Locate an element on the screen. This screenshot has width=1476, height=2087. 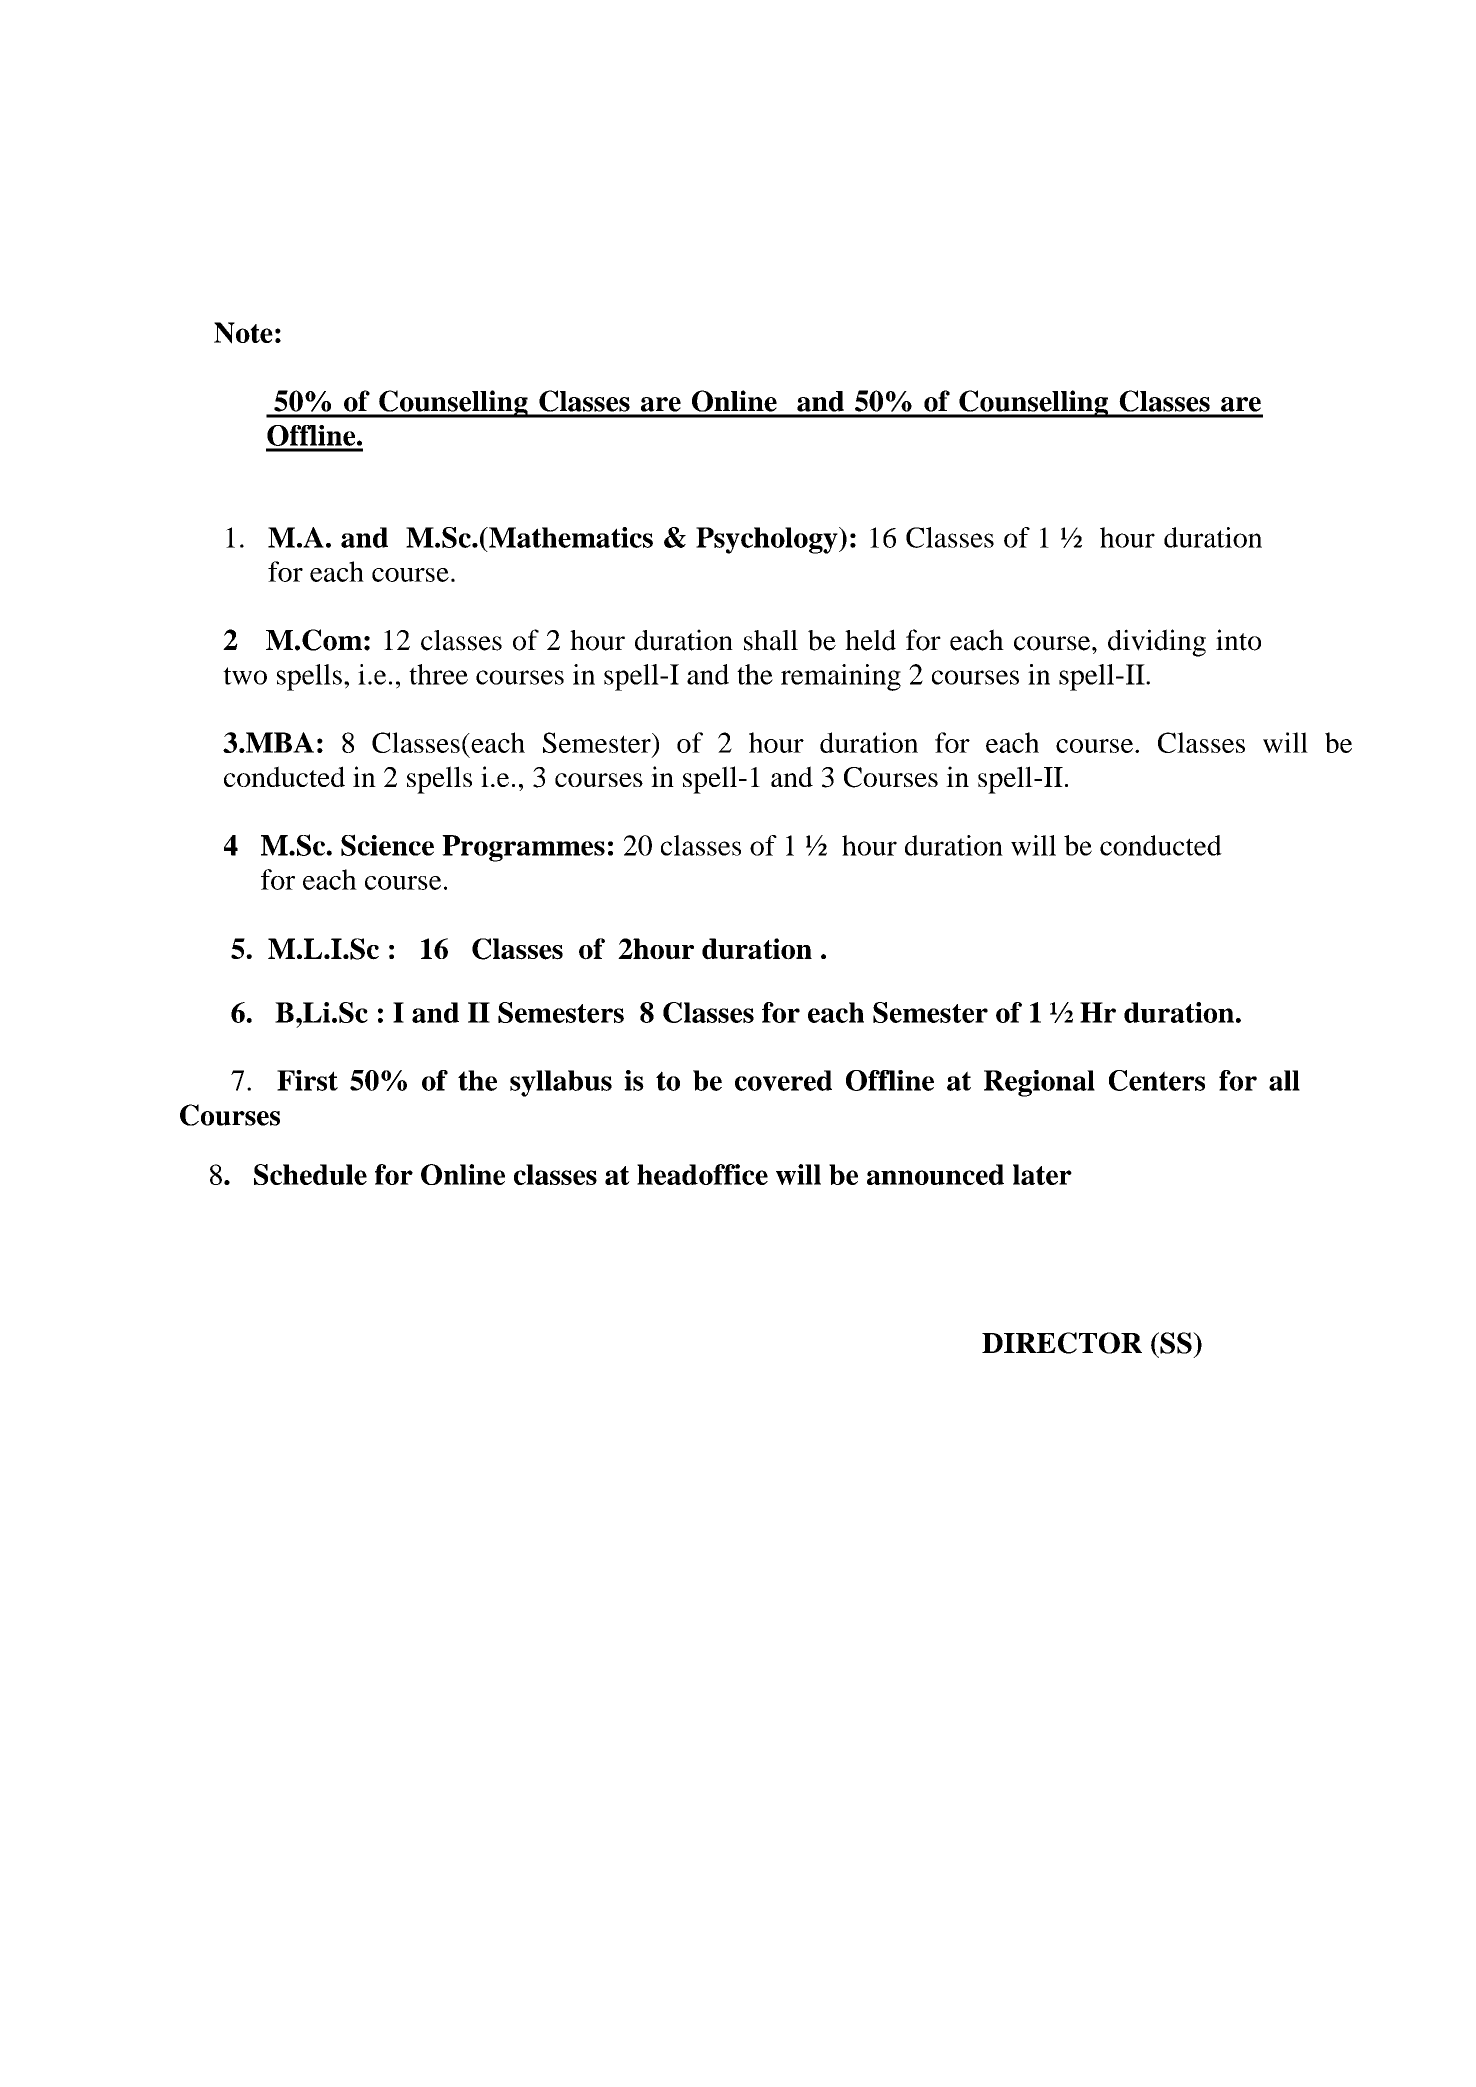
dividing is located at coordinates (1157, 643).
